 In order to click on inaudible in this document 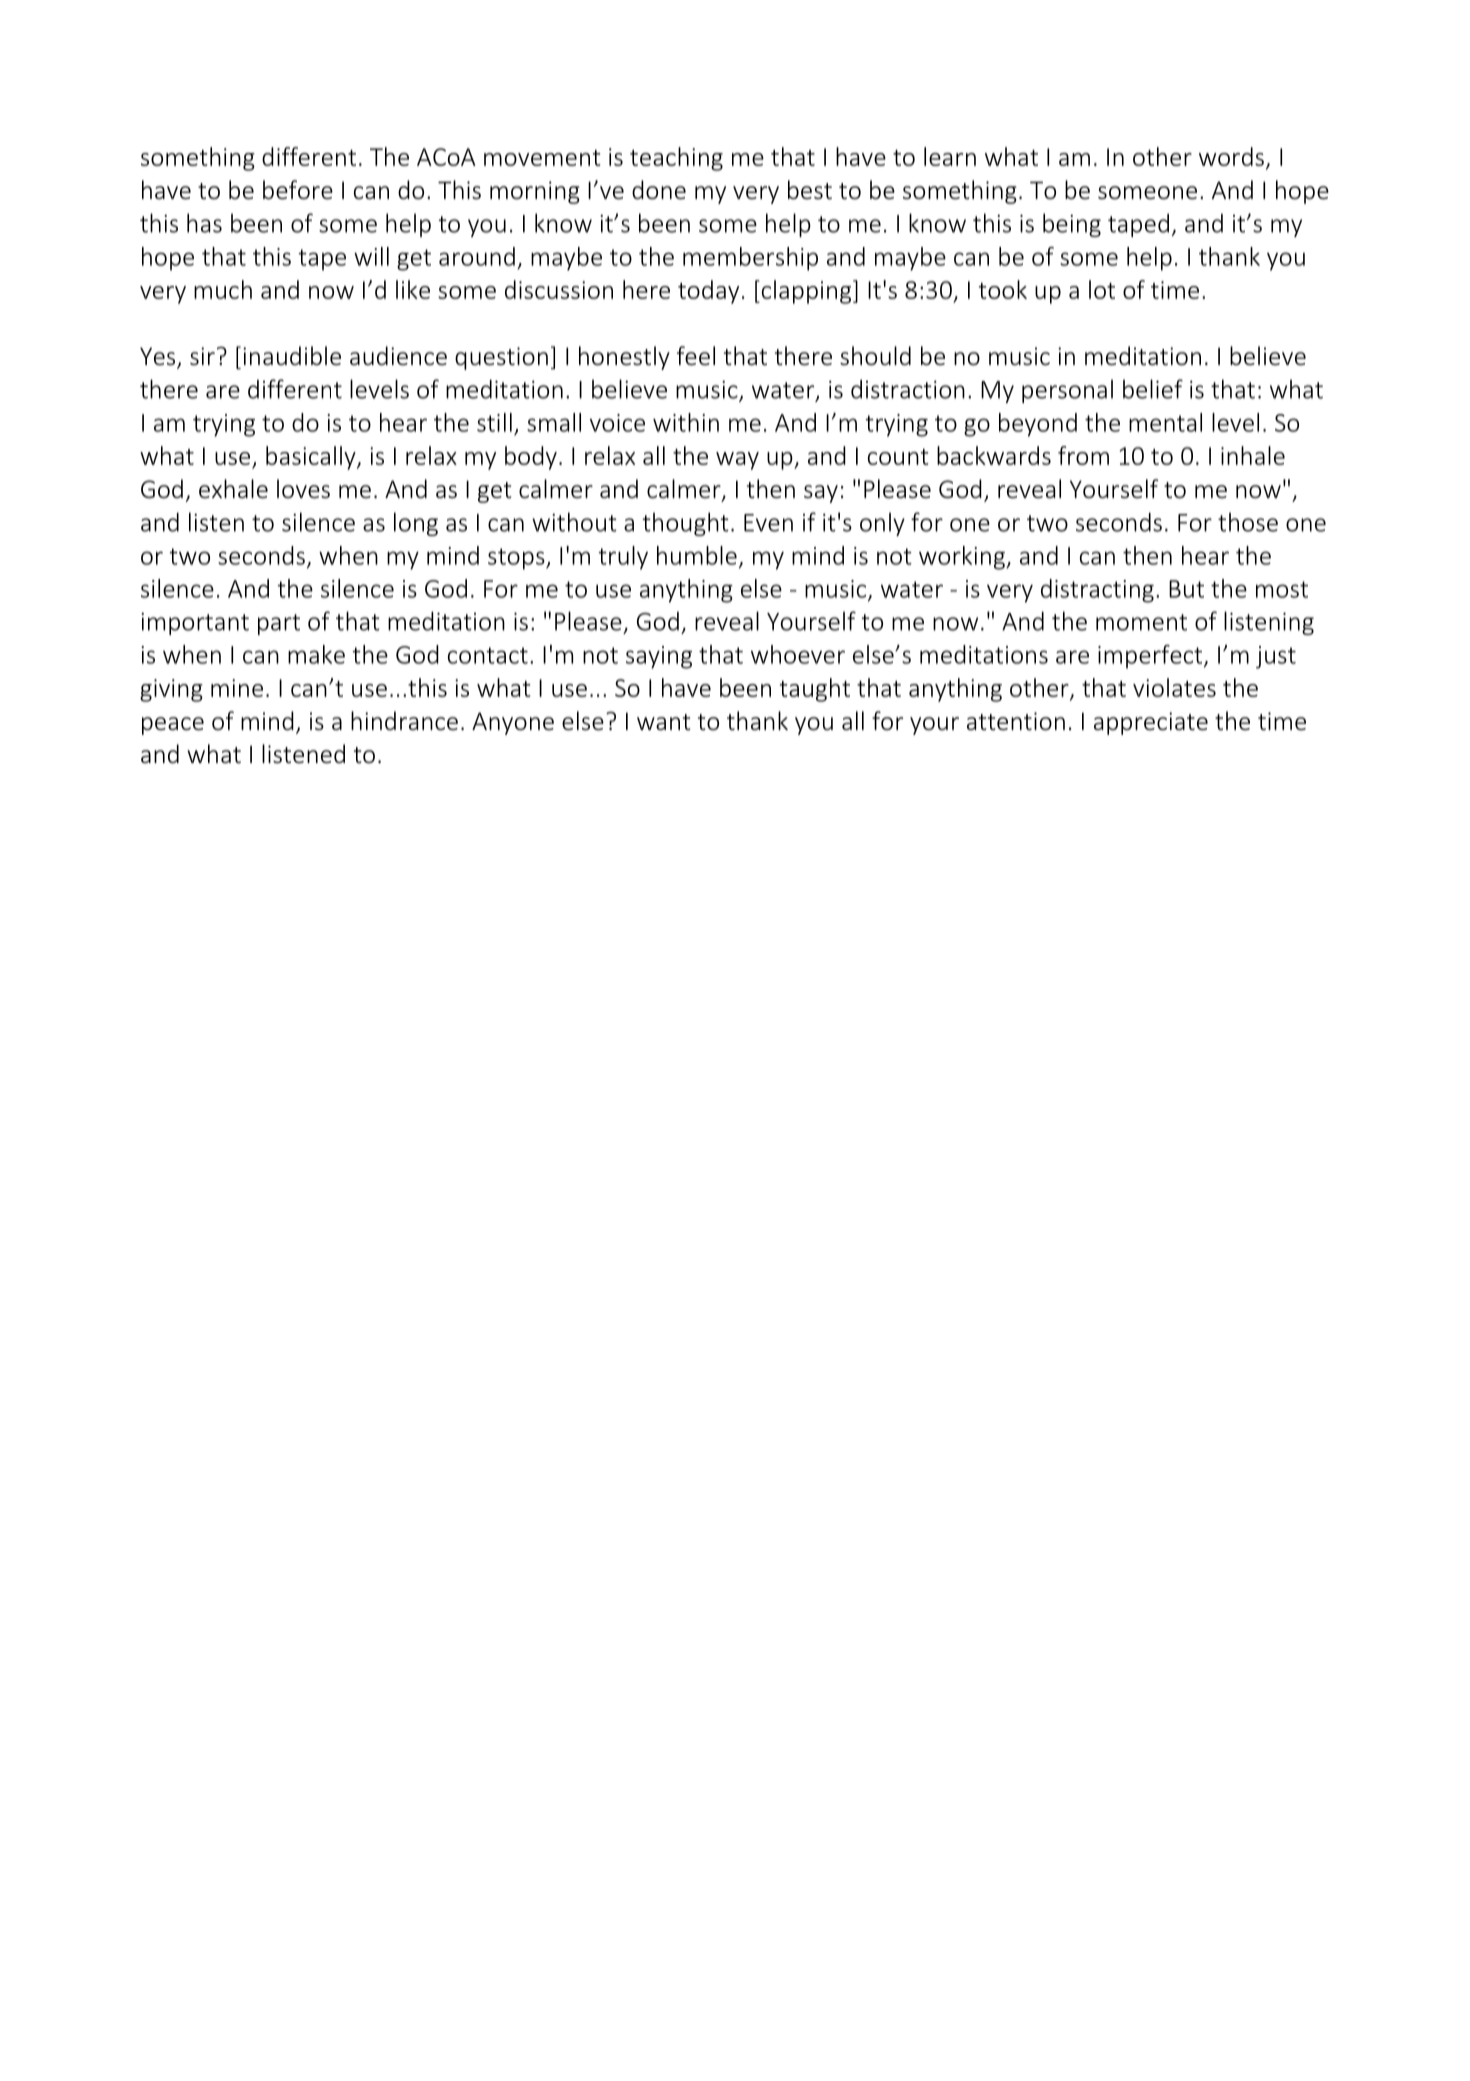, I will do `click(292, 356)`.
